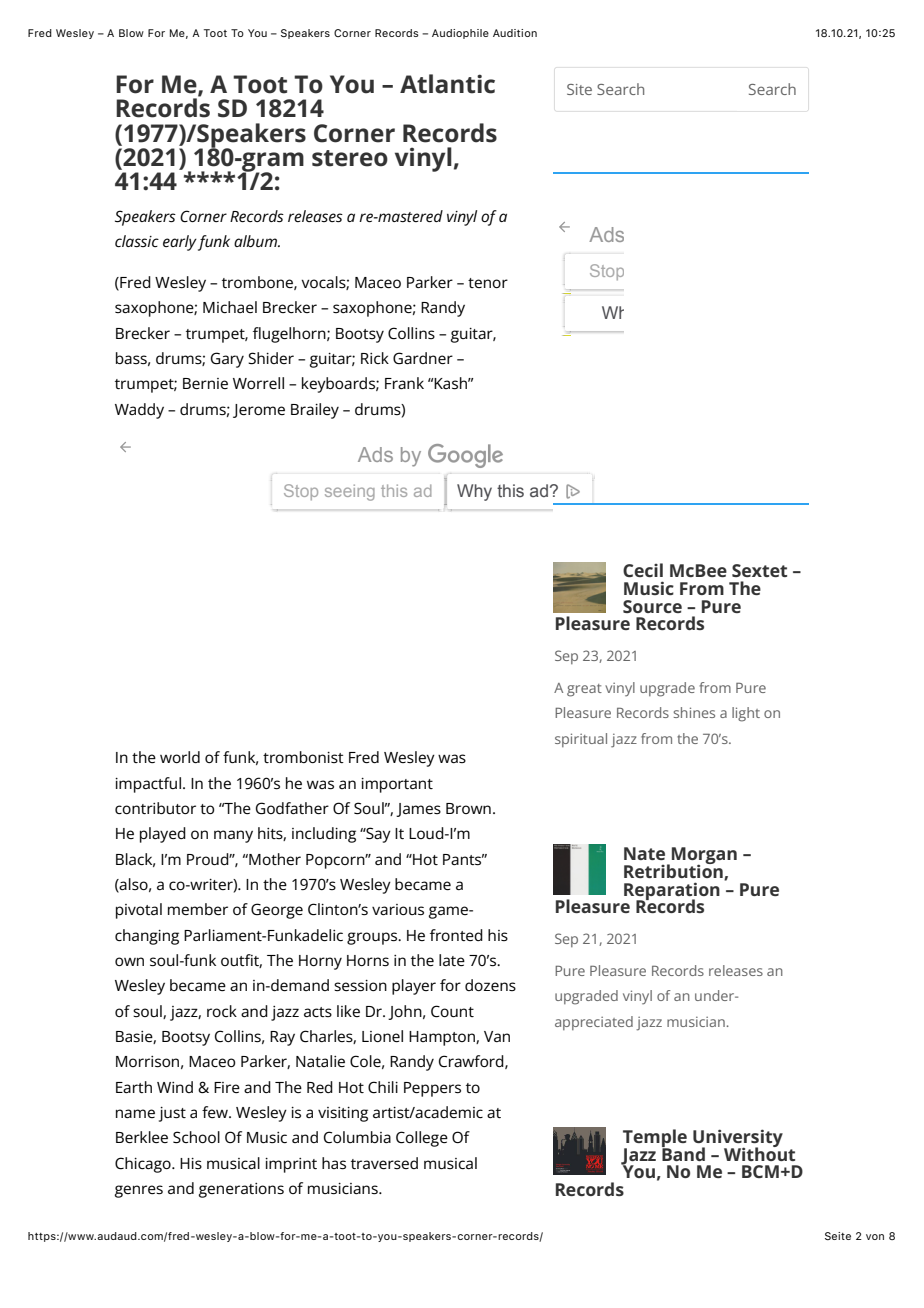 Image resolution: width=924 pixels, height=1308 pixels. I want to click on spiritual, so click(581, 740).
